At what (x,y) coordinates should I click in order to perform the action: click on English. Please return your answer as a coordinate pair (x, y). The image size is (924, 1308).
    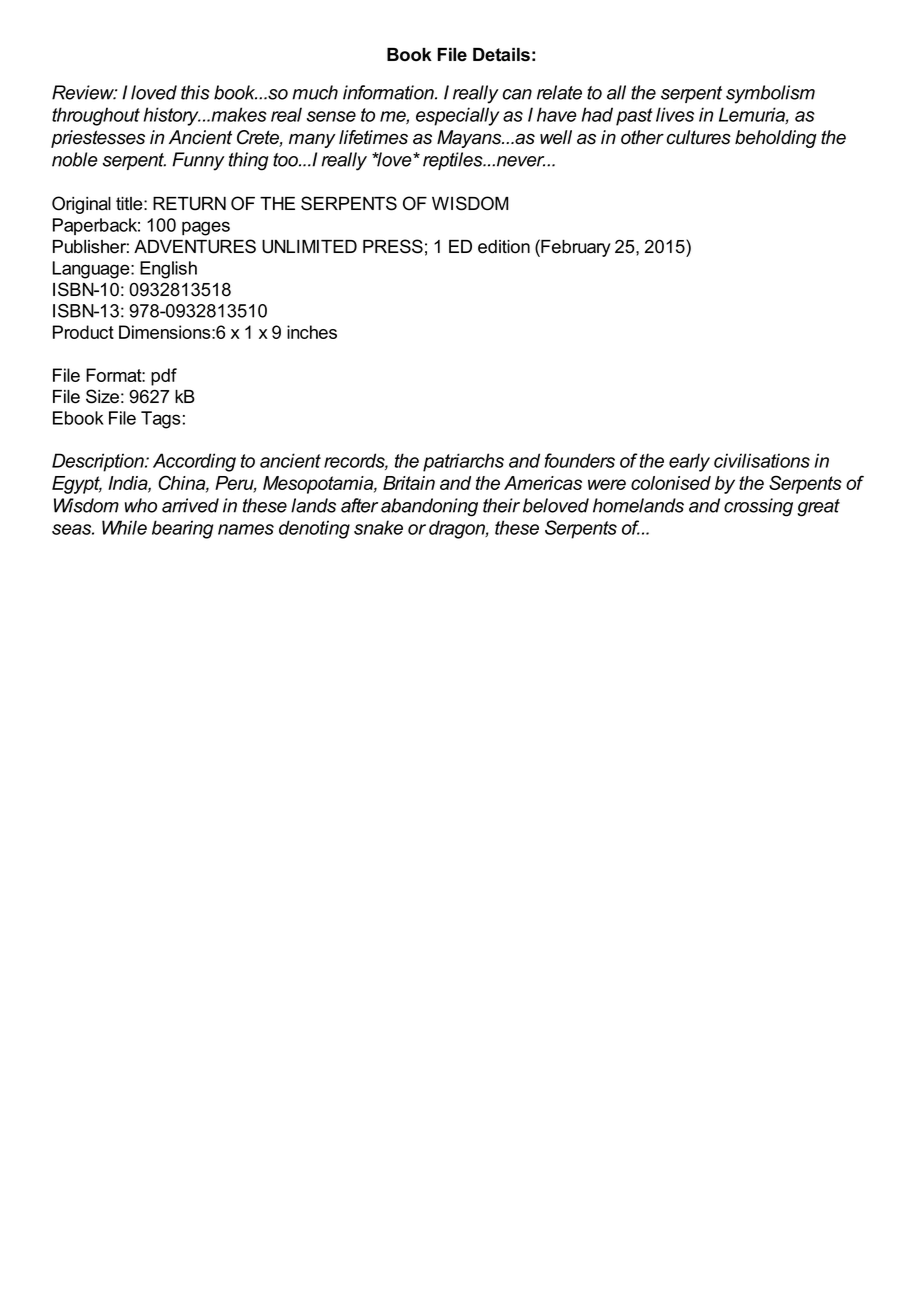
    Looking at the image, I should click on (168, 270).
